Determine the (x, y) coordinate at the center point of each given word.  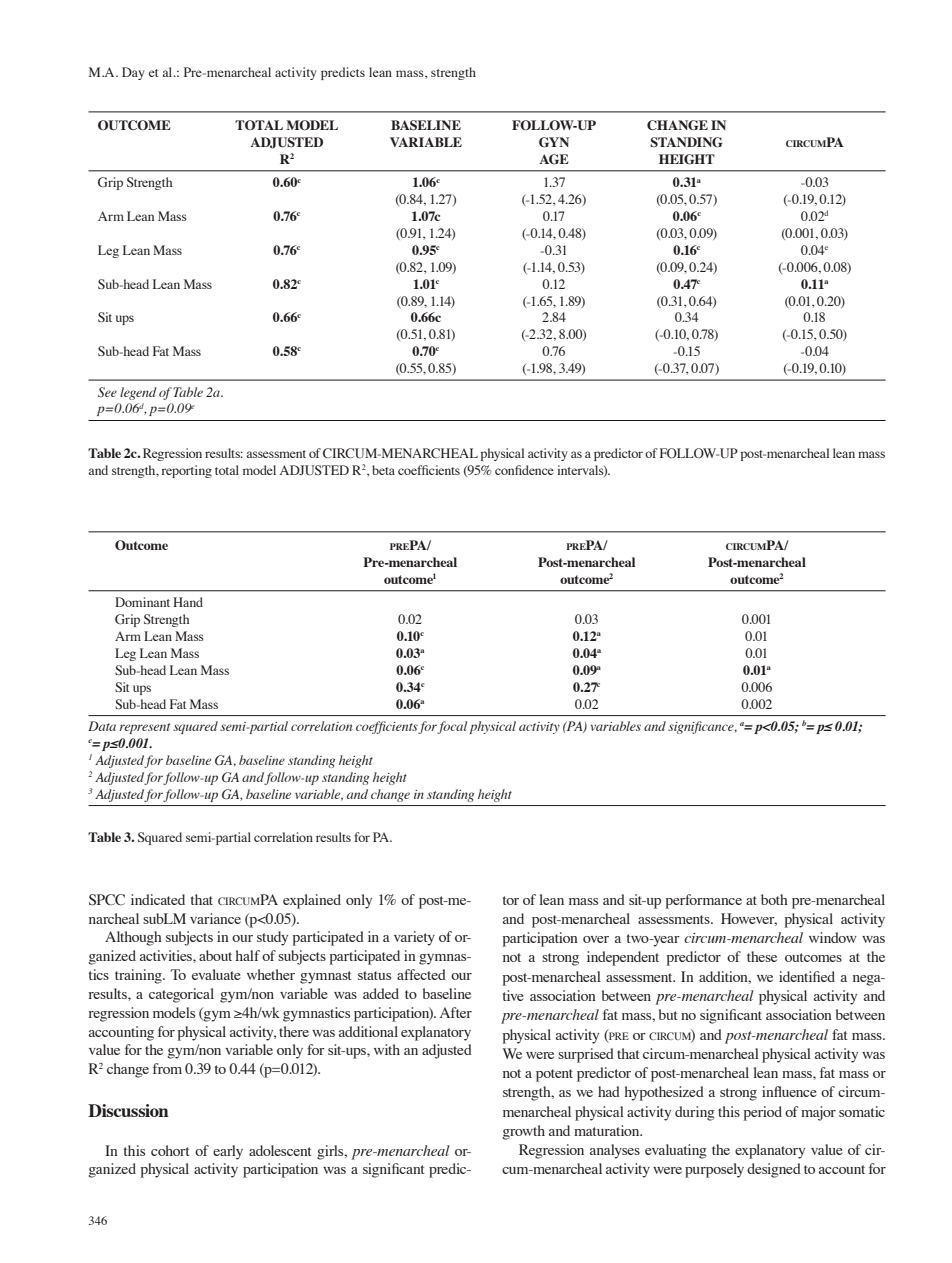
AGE (554, 159)
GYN (554, 142)
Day (133, 73)
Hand (188, 602)
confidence (524, 470)
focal (452, 727)
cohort (170, 1150)
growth (524, 1132)
